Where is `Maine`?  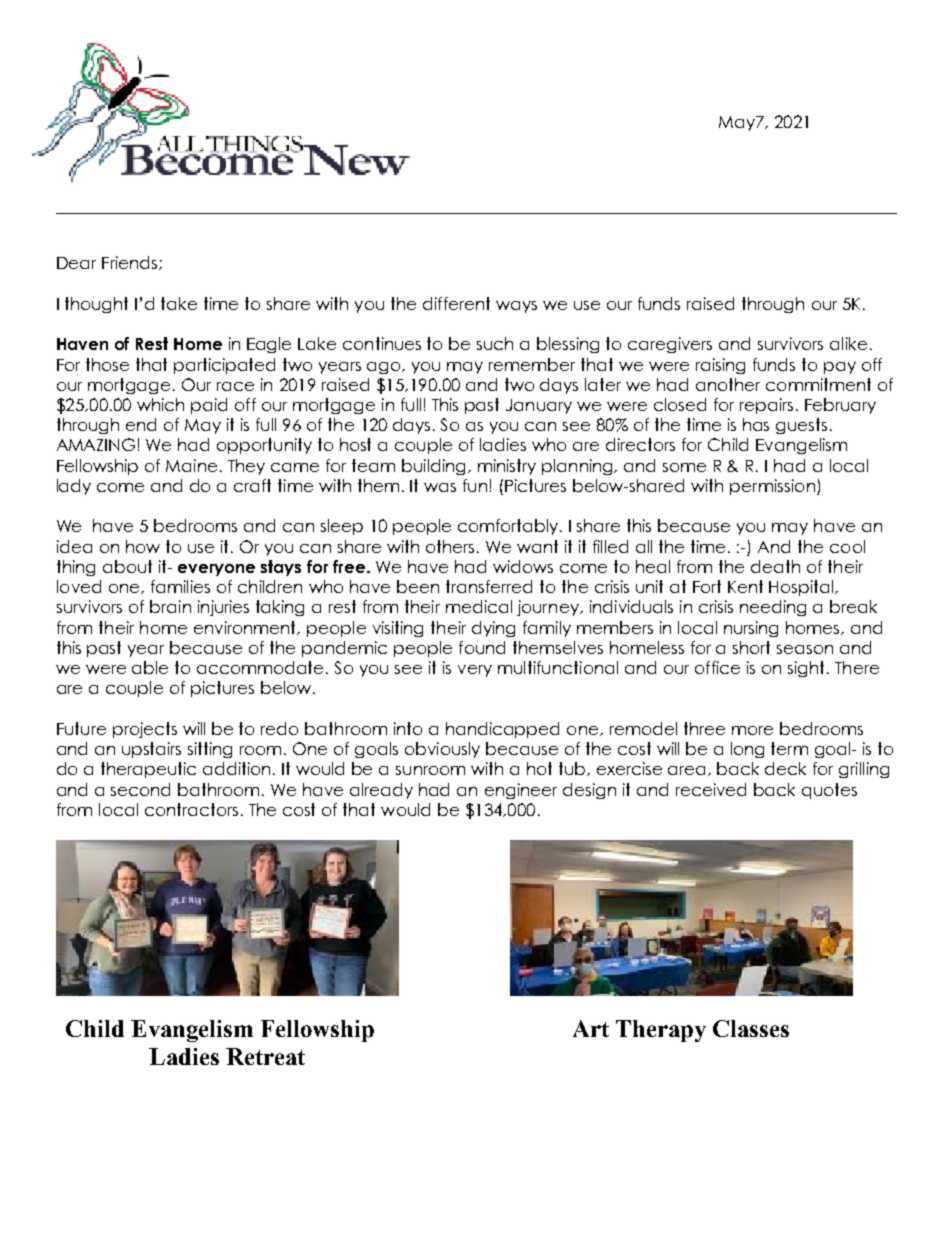 Maine is located at coordinates (191, 465).
